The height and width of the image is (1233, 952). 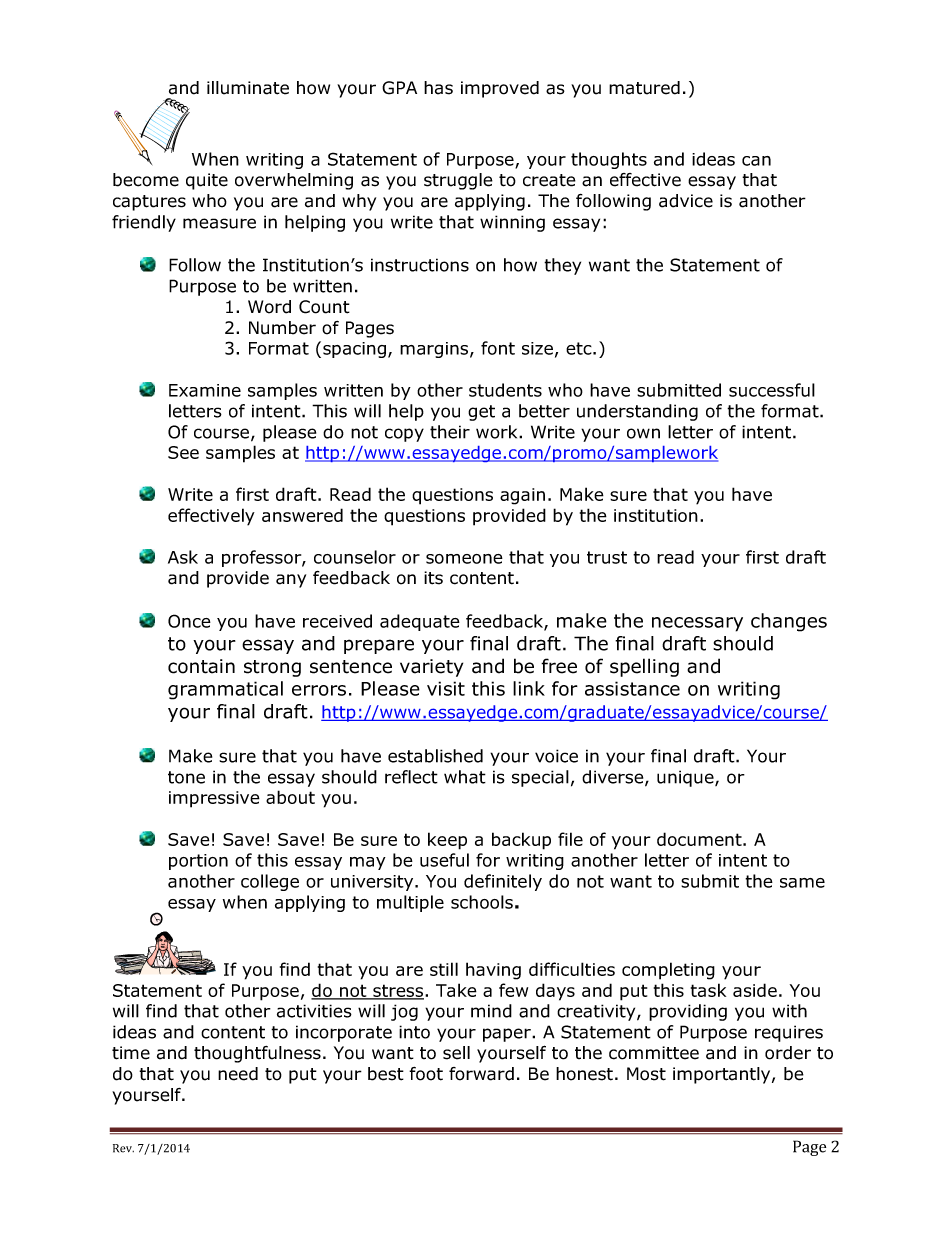 What do you see at coordinates (646, 1074) in the image?
I see `Most` at bounding box center [646, 1074].
